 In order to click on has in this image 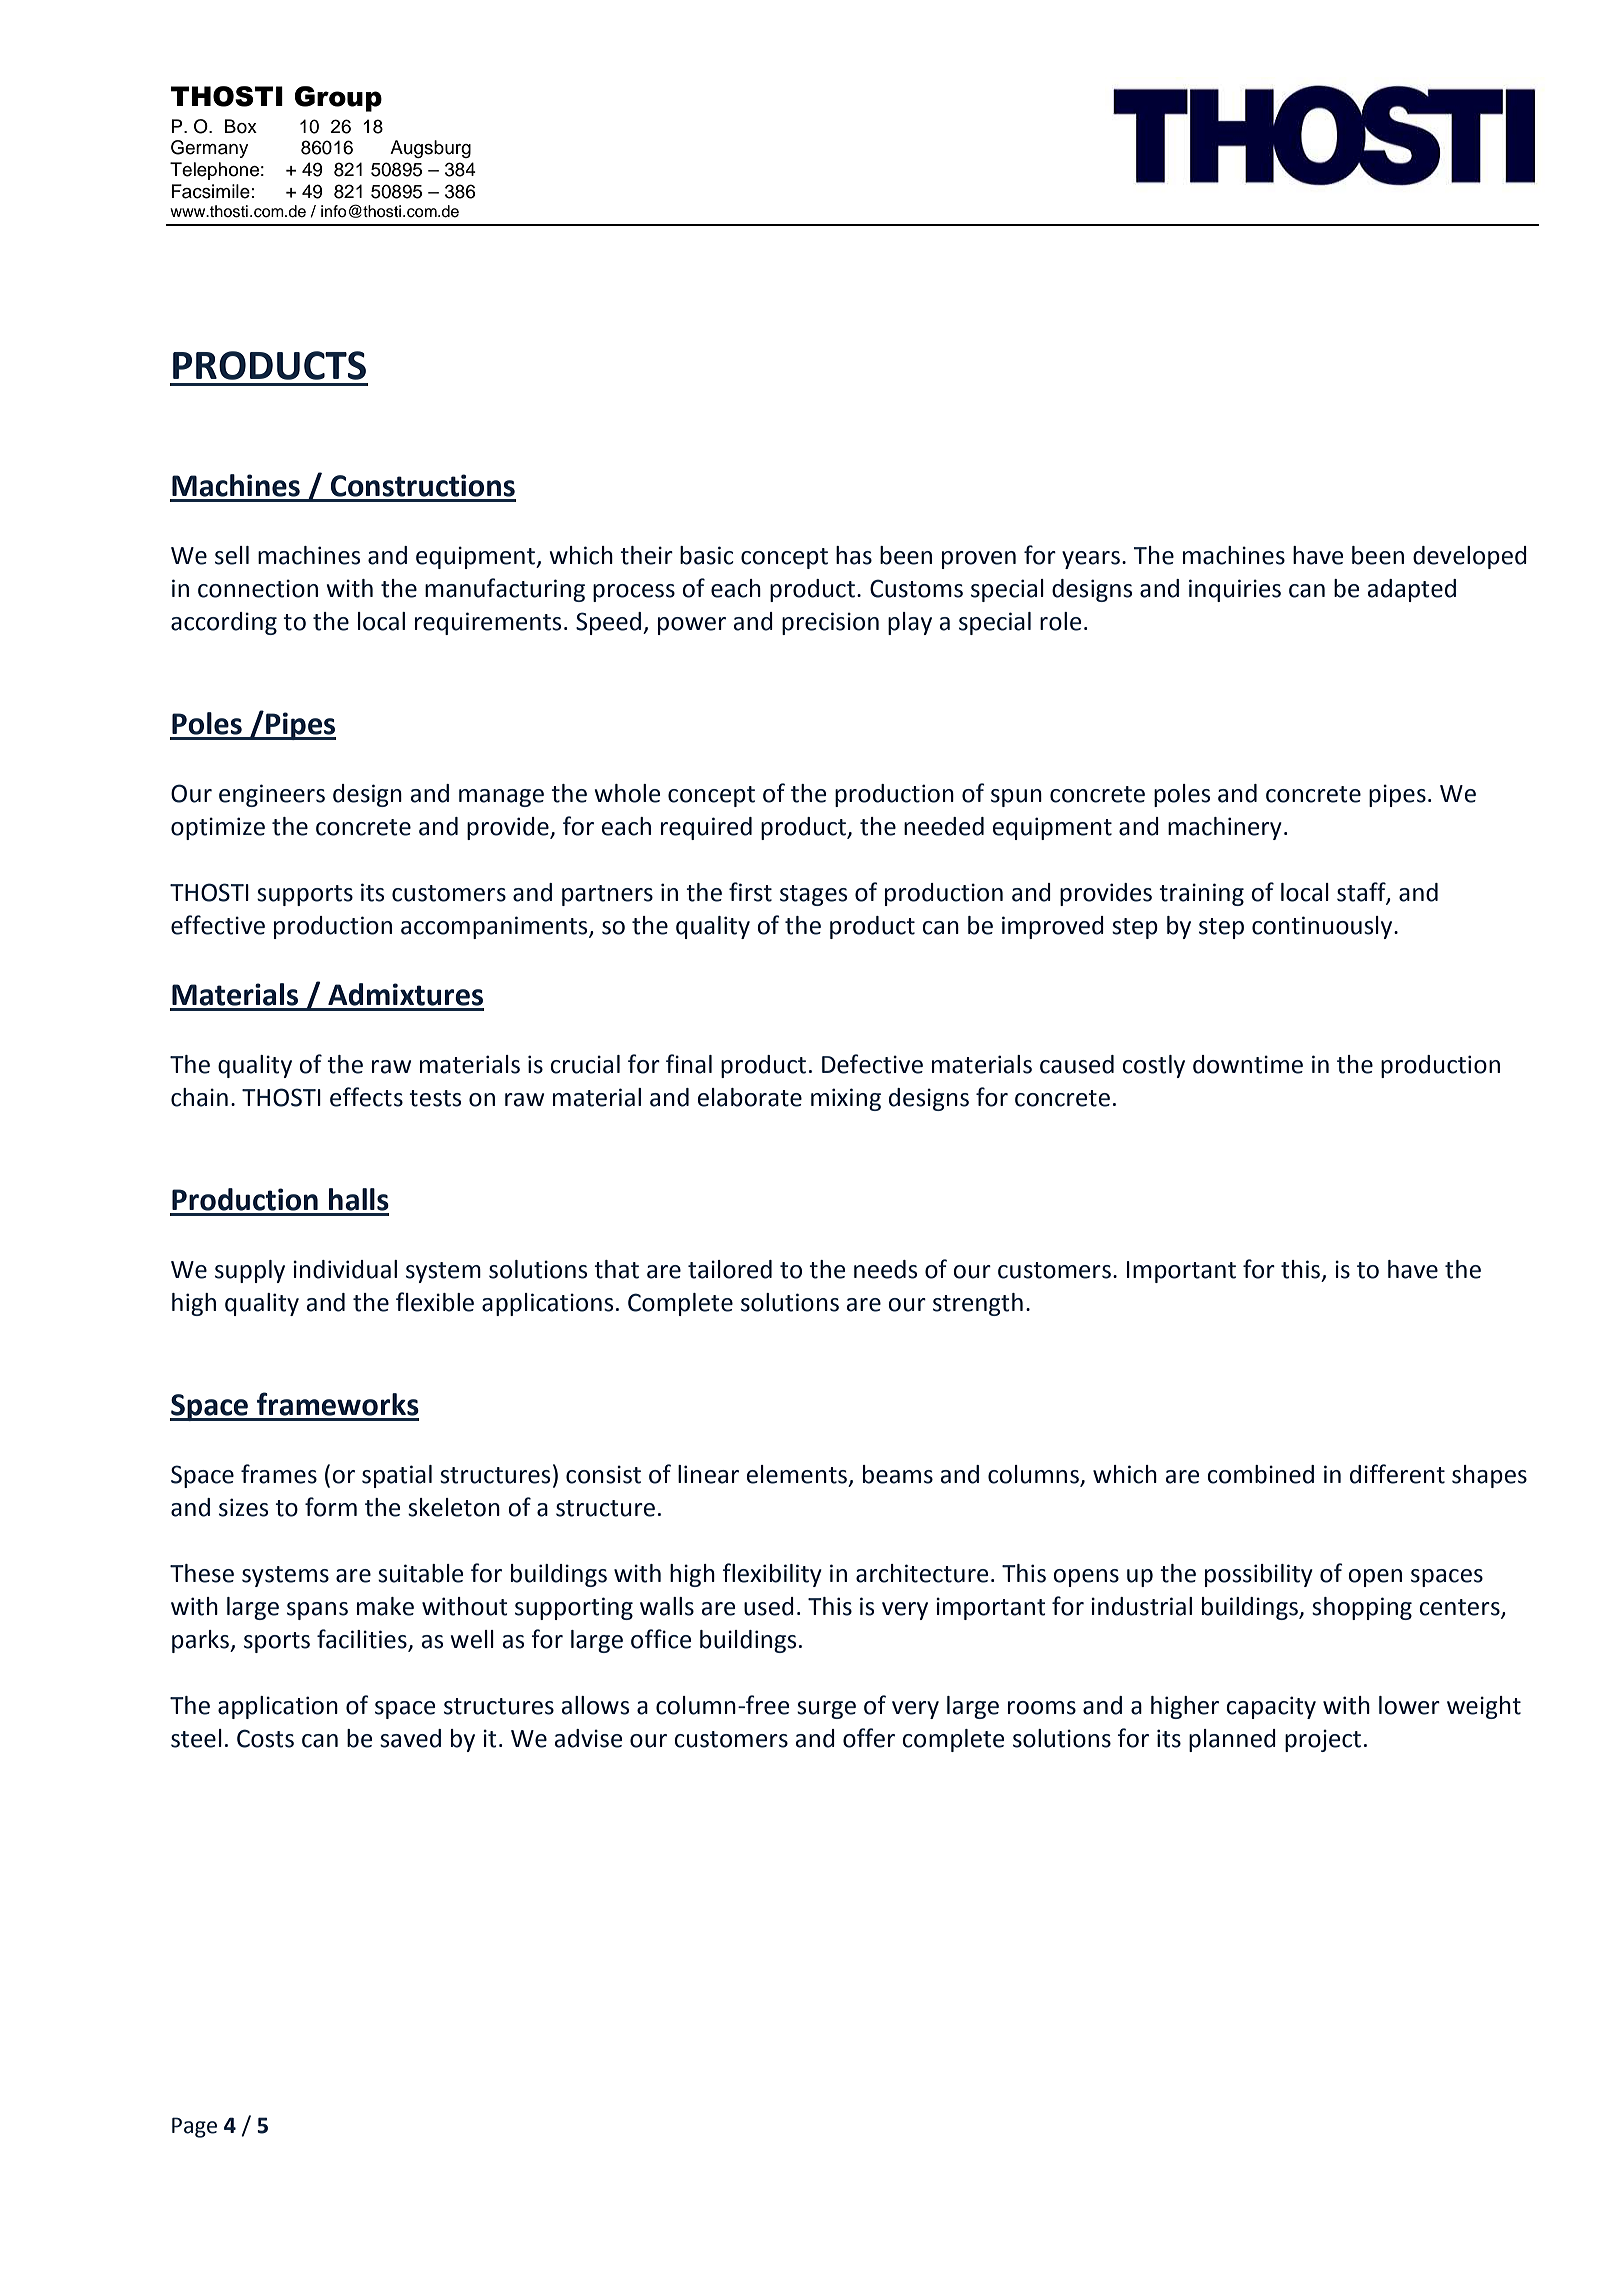, I will do `click(854, 555)`.
